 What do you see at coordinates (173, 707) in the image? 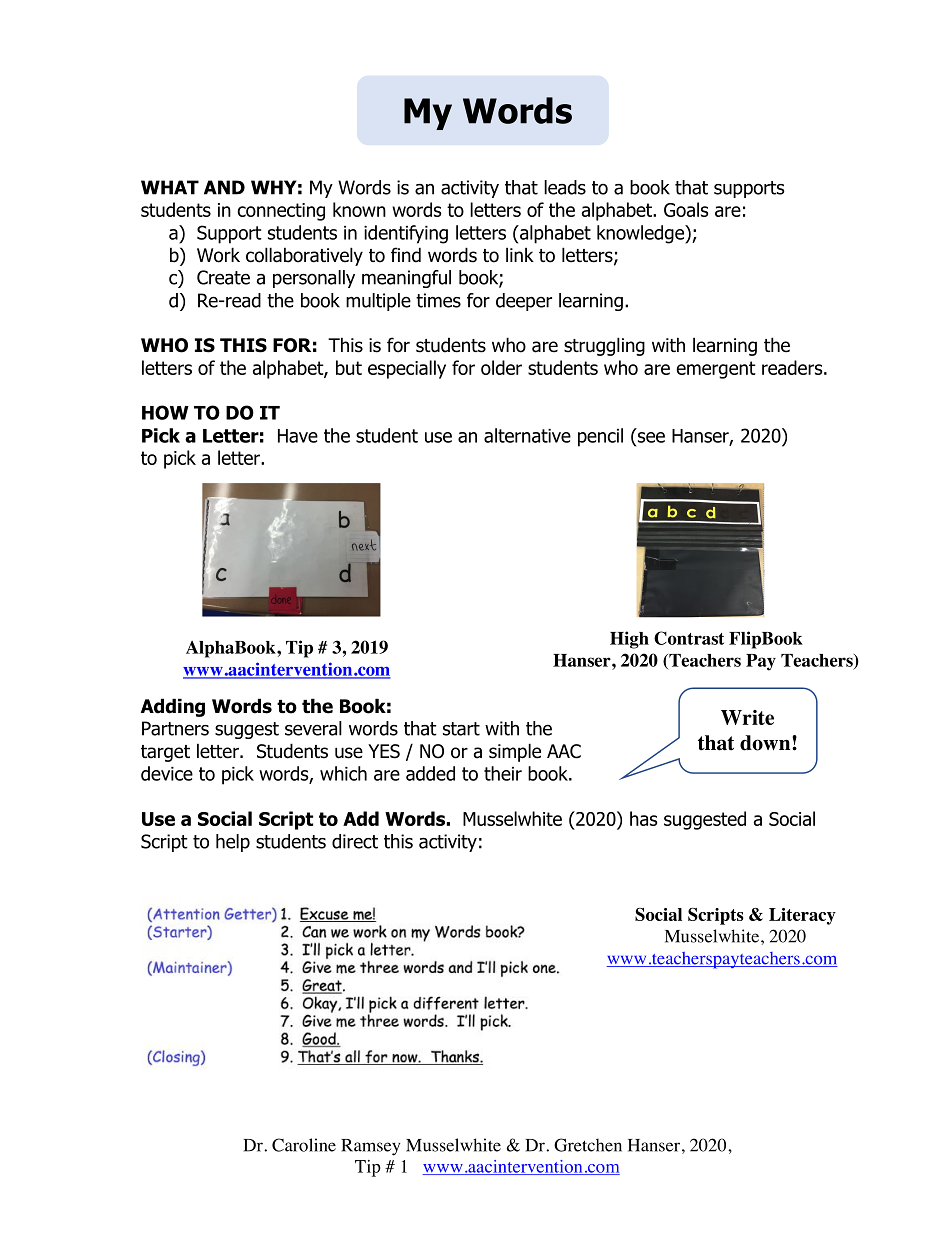
I see `Adding` at bounding box center [173, 707].
